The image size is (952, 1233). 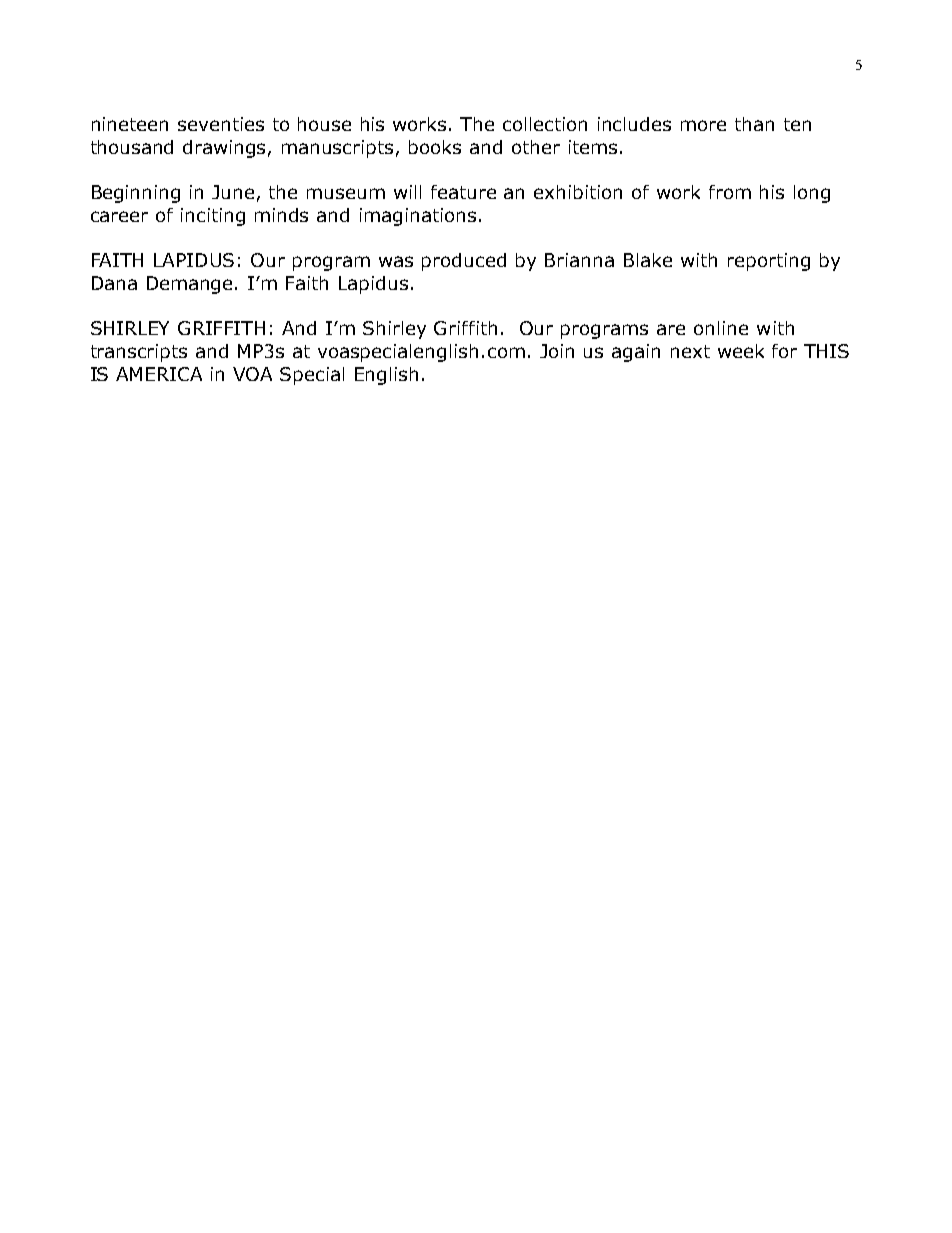 I want to click on produced, so click(x=464, y=262).
